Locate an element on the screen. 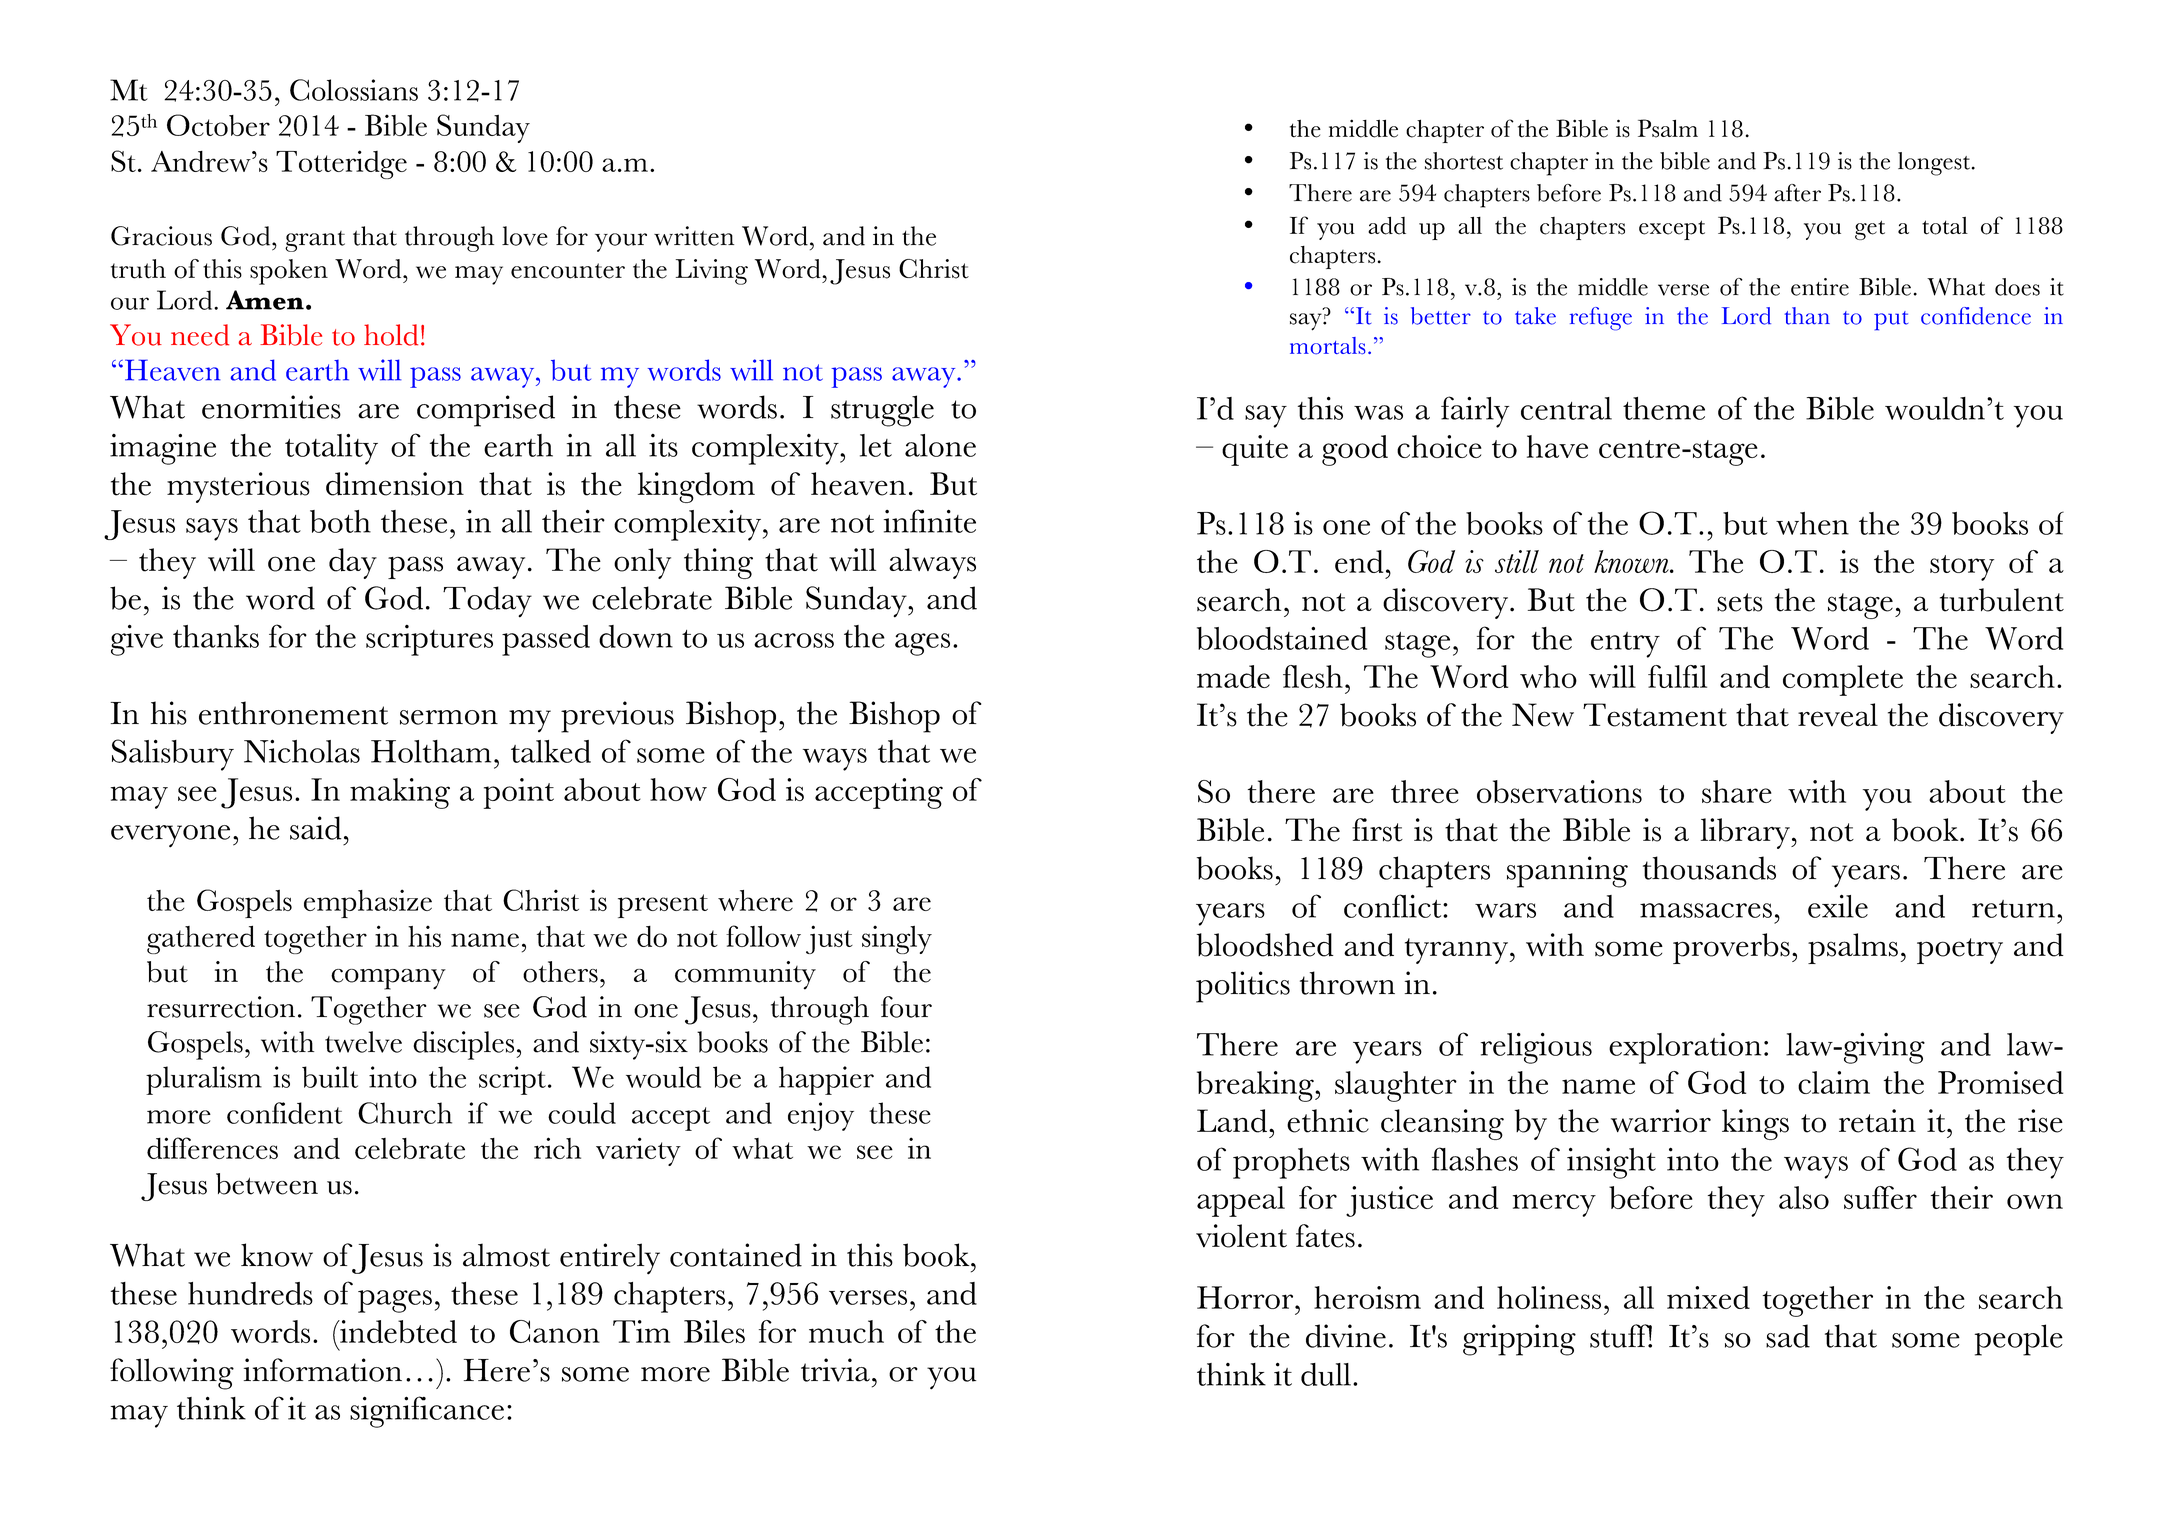  shortest is located at coordinates (1464, 161).
